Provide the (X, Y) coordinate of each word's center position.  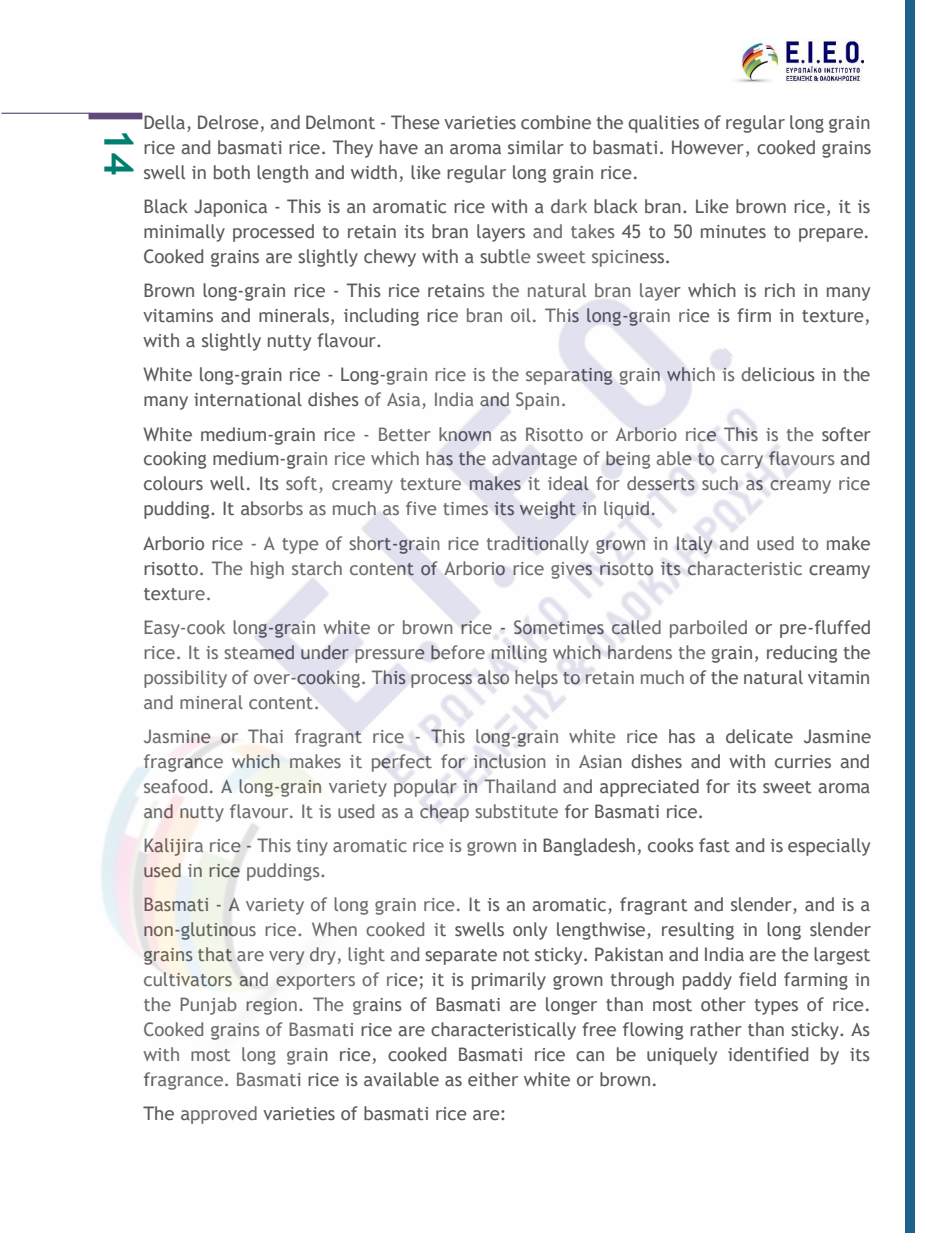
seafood (175, 786)
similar (536, 147)
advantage (534, 460)
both (232, 172)
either (493, 1079)
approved (219, 1115)
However (708, 147)
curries (803, 762)
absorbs (272, 508)
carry (742, 462)
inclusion (510, 761)
